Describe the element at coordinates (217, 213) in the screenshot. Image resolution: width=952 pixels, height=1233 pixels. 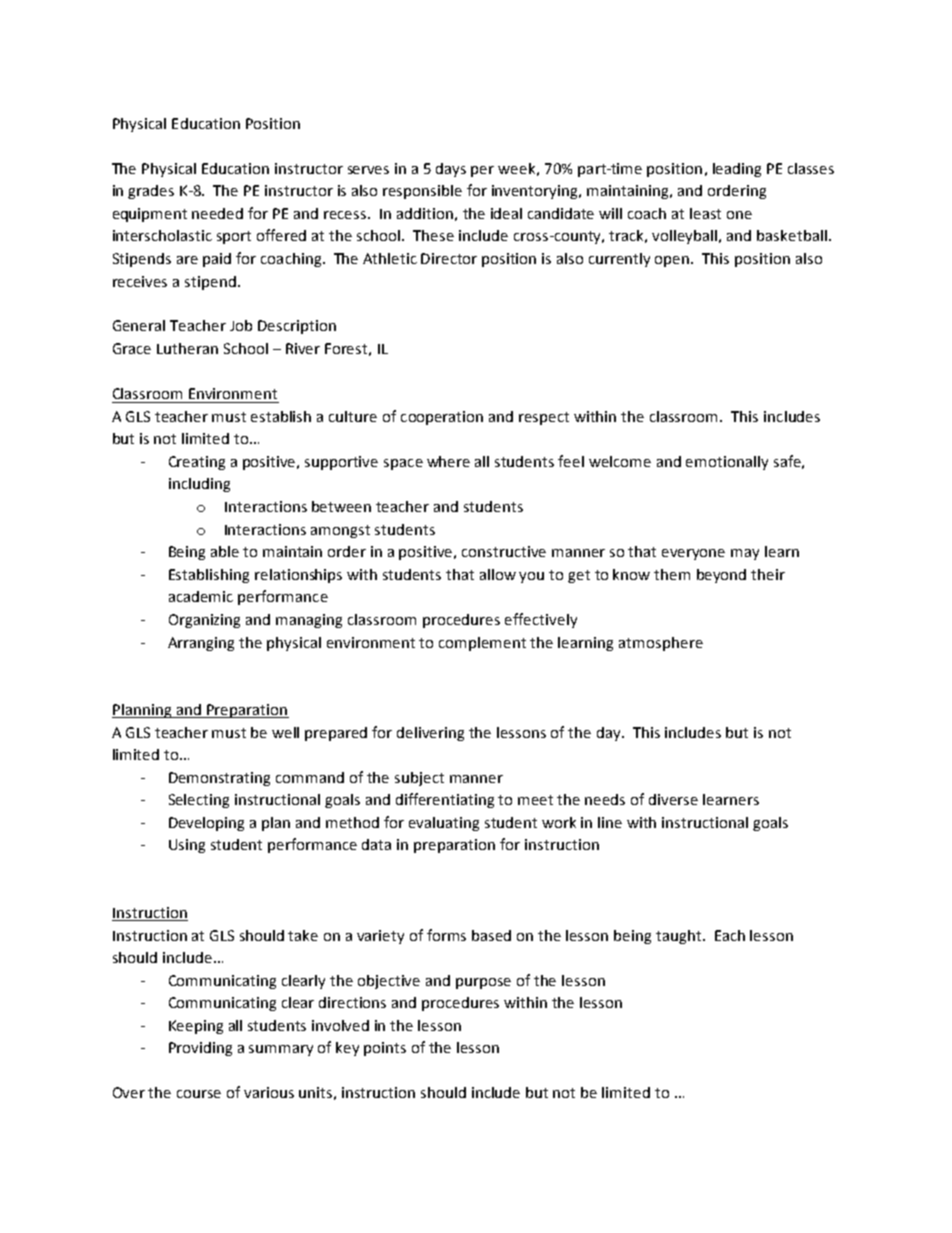
I see `needed` at that location.
